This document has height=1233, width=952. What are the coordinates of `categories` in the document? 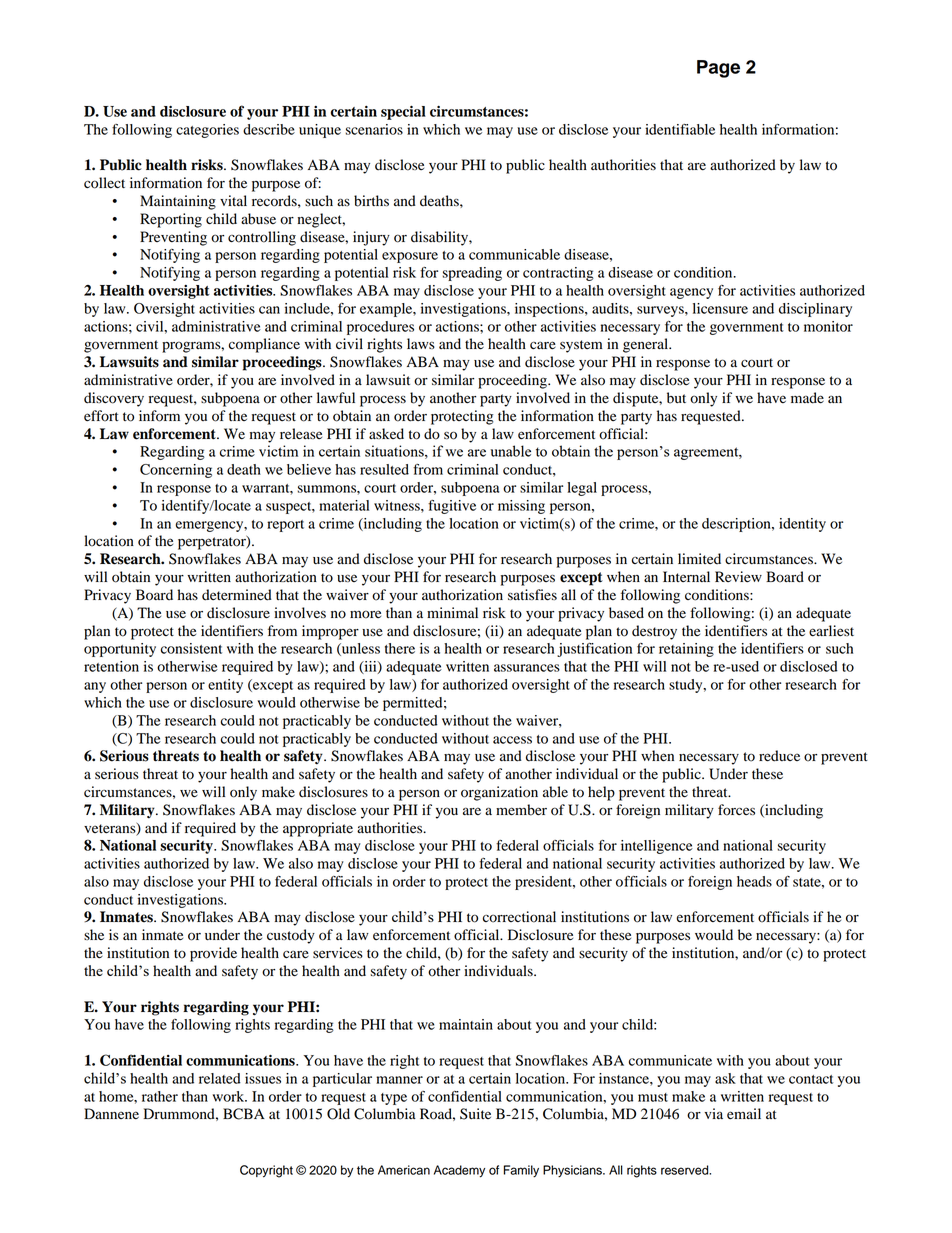 It's located at (207, 131).
